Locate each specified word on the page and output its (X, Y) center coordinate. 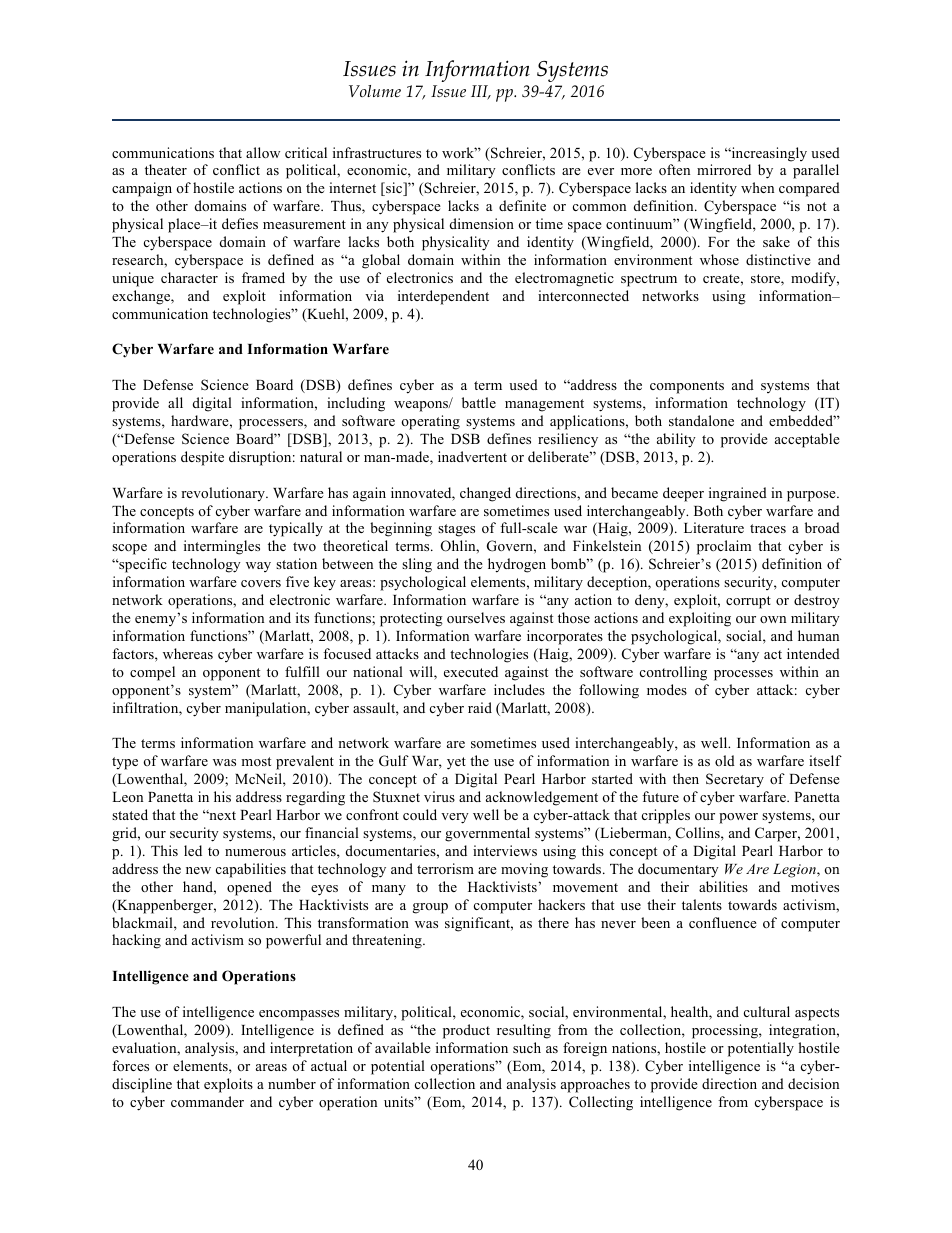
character (189, 277)
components (687, 387)
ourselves (476, 617)
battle (479, 402)
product (466, 1031)
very (455, 818)
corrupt (748, 602)
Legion (795, 871)
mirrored (724, 169)
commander (207, 1101)
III (481, 92)
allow (263, 152)
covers (261, 583)
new (198, 870)
